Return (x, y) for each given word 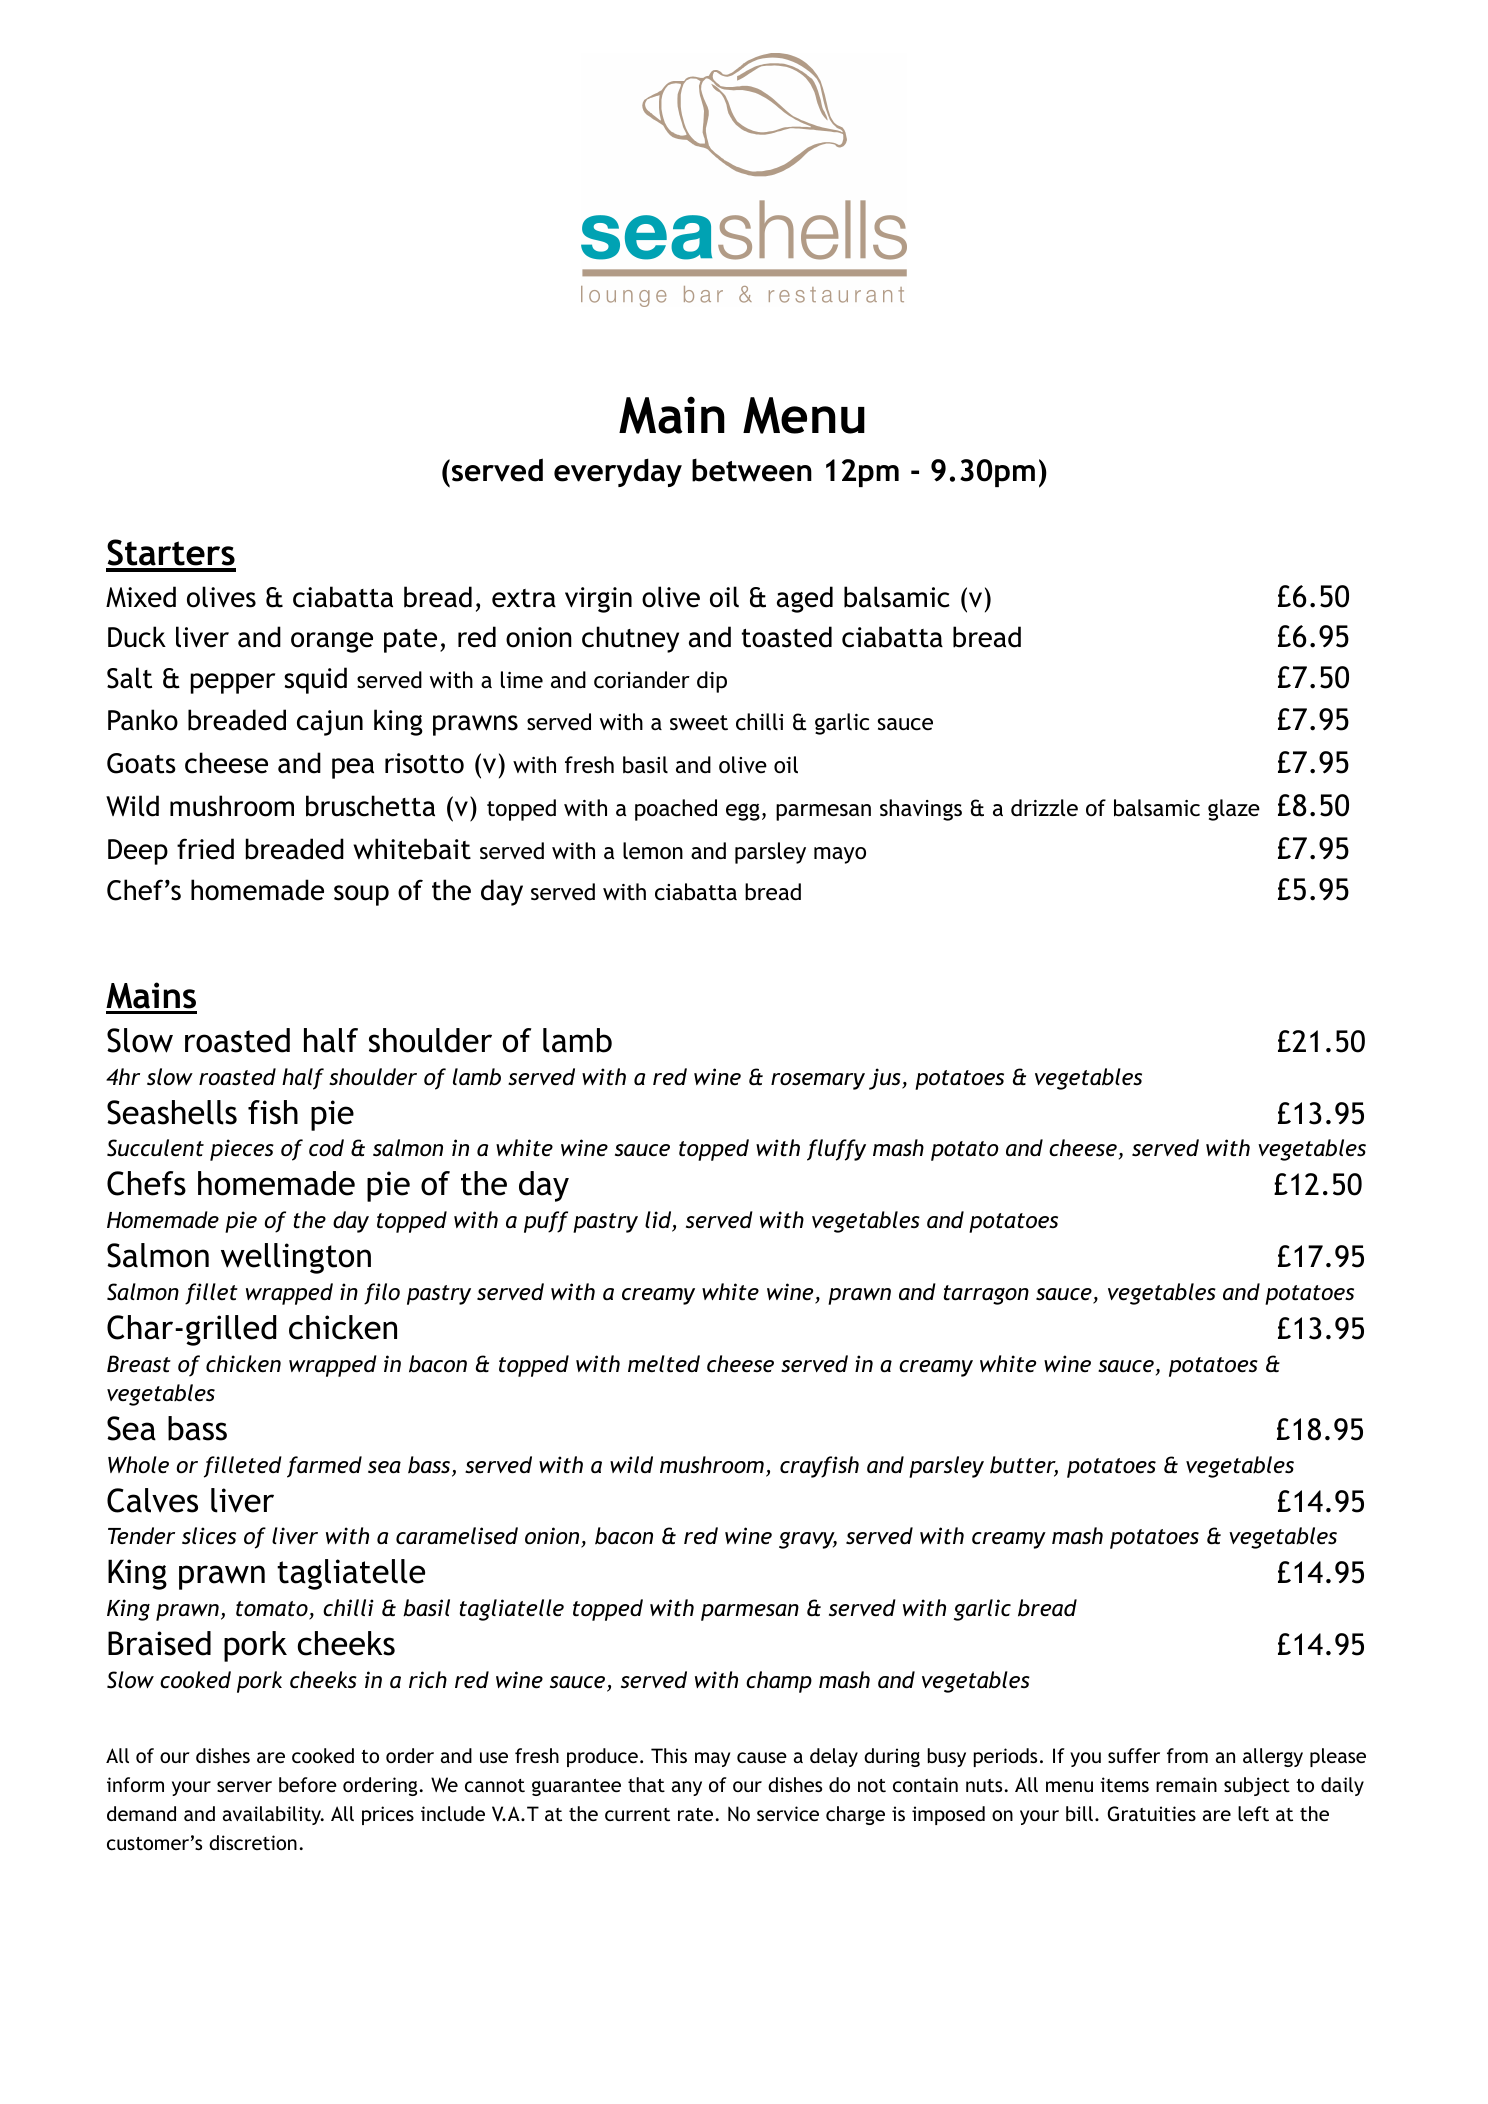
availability (273, 1815)
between (752, 470)
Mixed (141, 597)
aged (805, 599)
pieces (242, 1150)
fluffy (836, 1150)
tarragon (986, 1295)
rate (695, 1814)
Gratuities (1152, 1814)
